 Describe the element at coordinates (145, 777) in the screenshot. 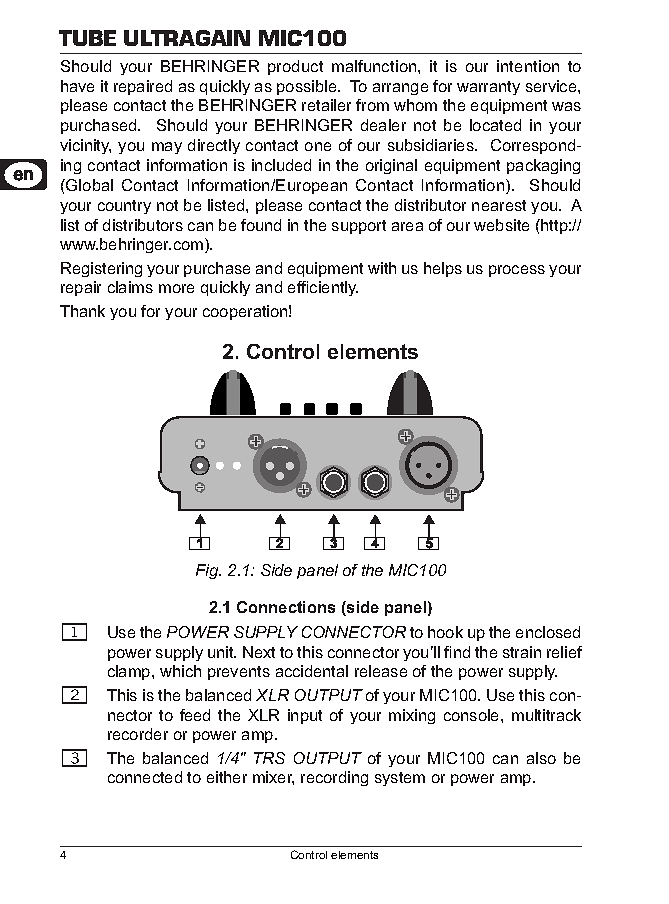

I see `connected` at that location.
